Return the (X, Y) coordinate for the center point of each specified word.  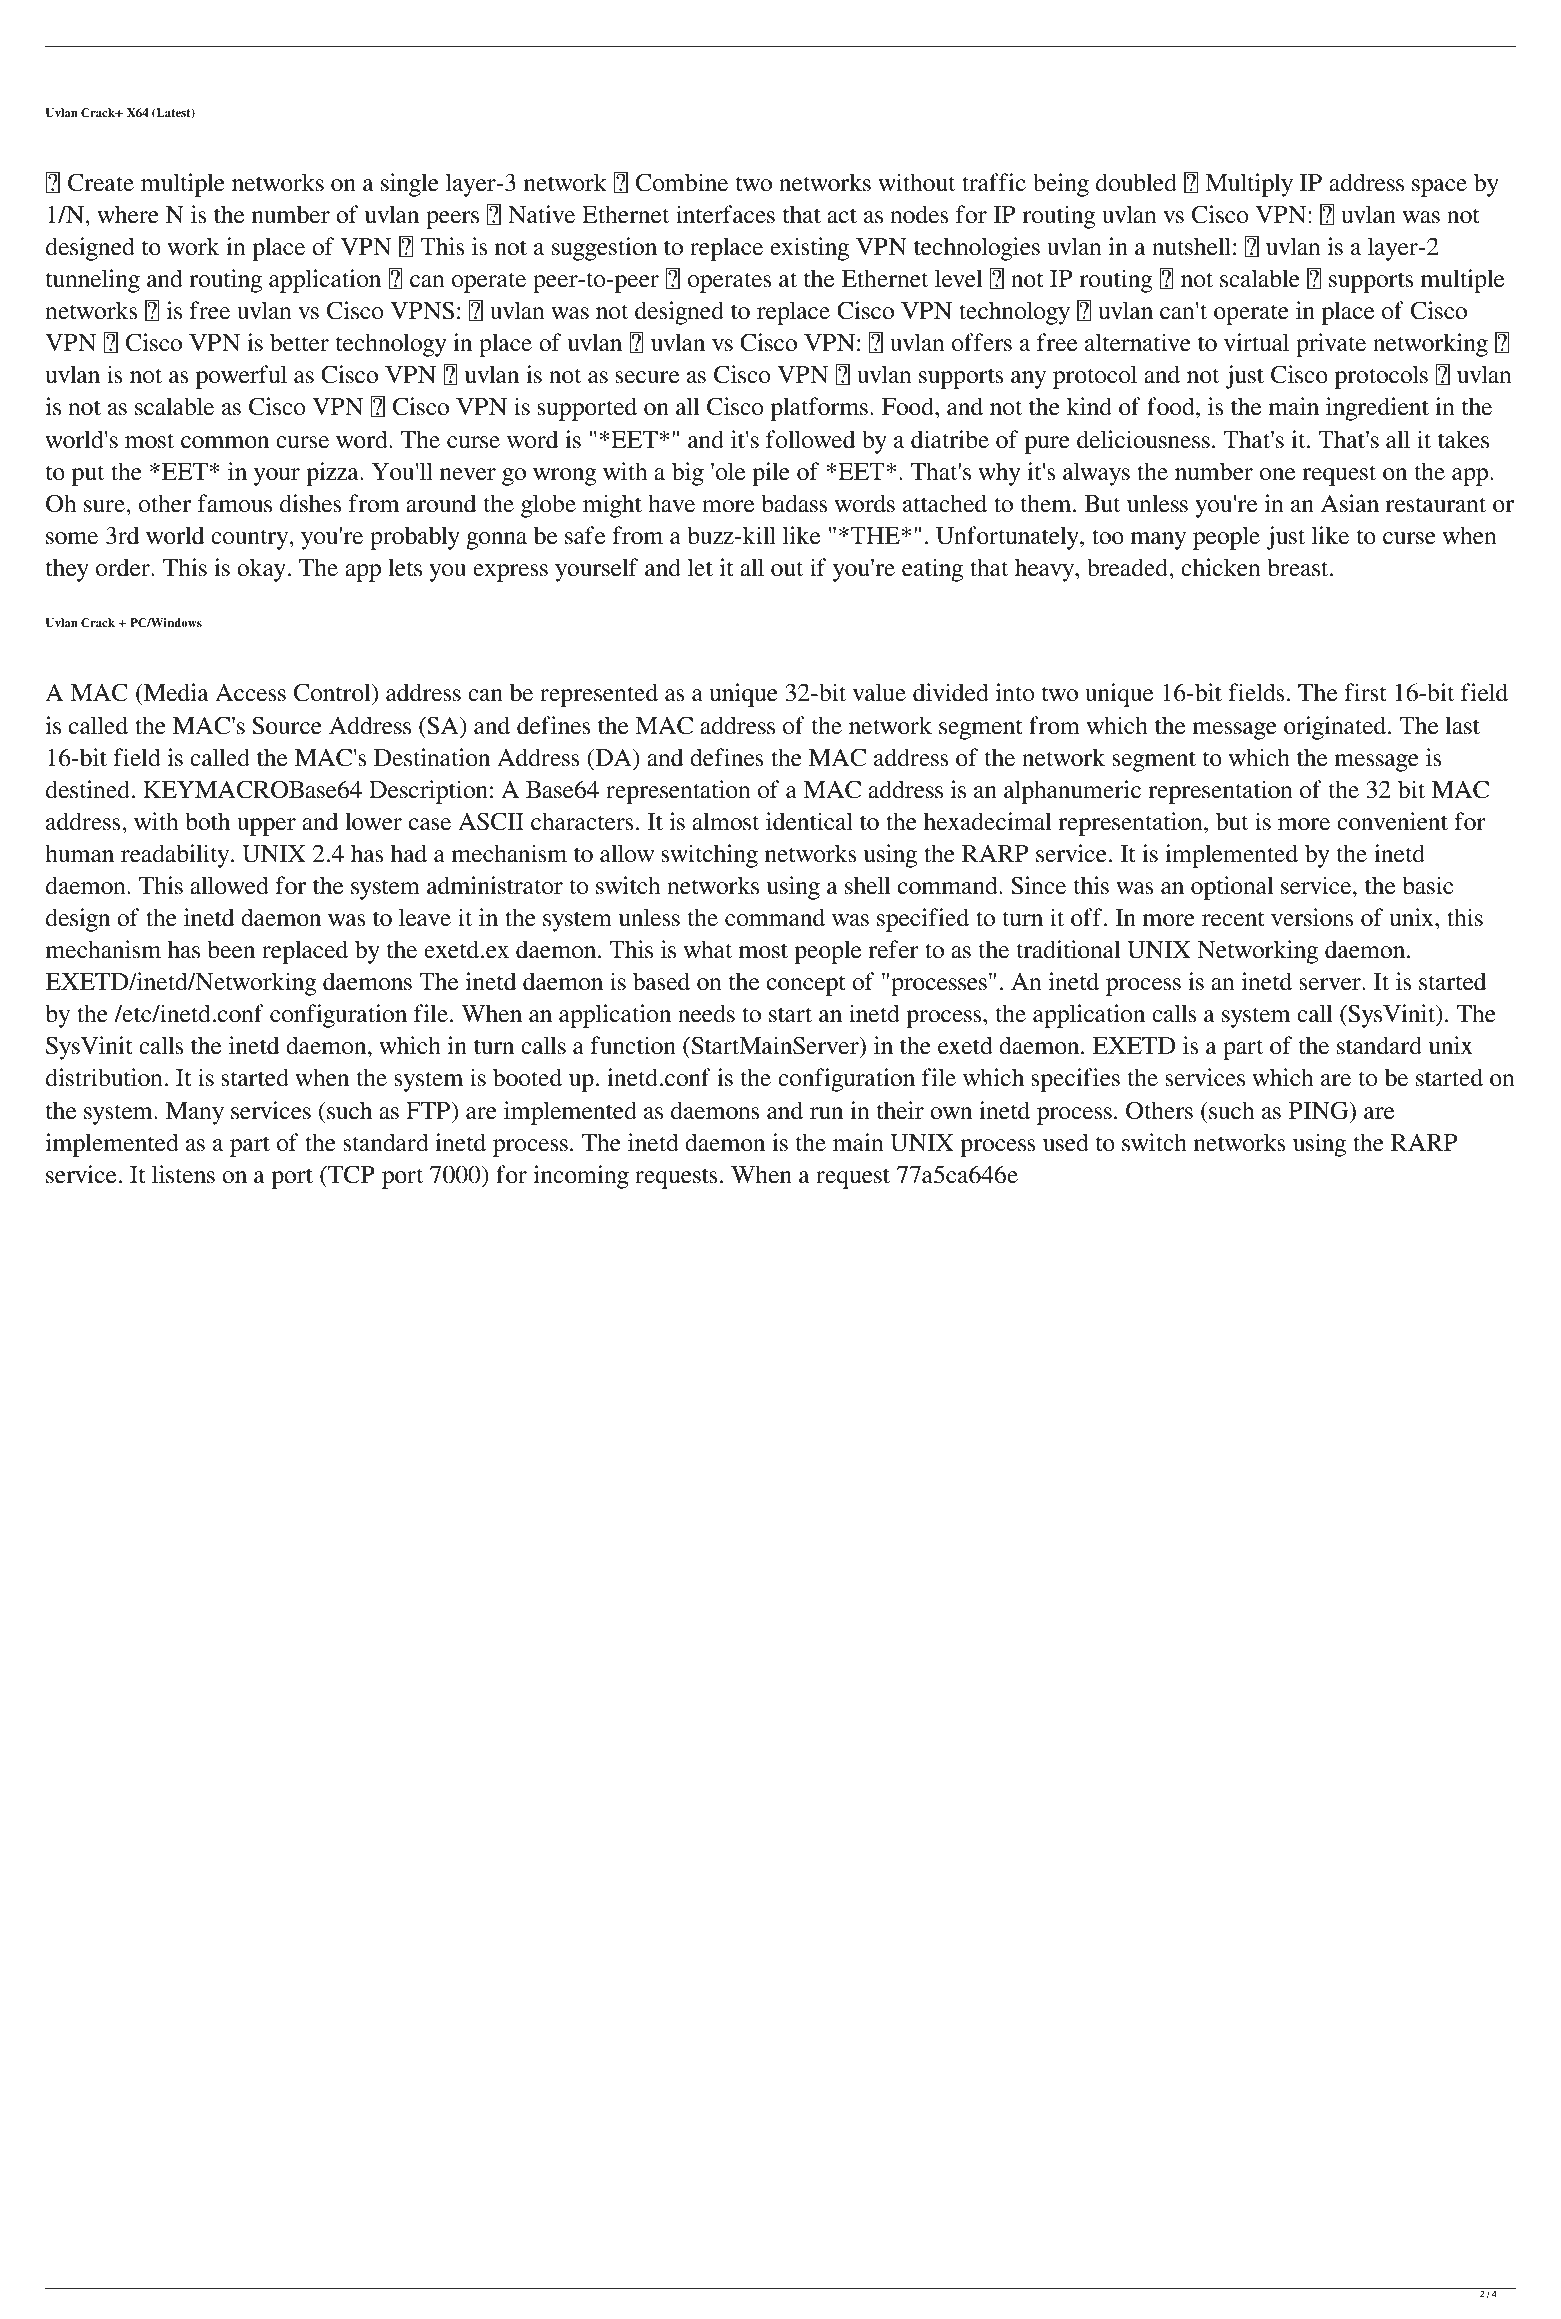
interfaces (725, 214)
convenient (1392, 821)
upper (266, 827)
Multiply (1249, 185)
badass (794, 503)
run (826, 1113)
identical (809, 821)
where (128, 214)
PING (1320, 1110)
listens (183, 1174)
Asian (1350, 503)
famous (235, 503)
